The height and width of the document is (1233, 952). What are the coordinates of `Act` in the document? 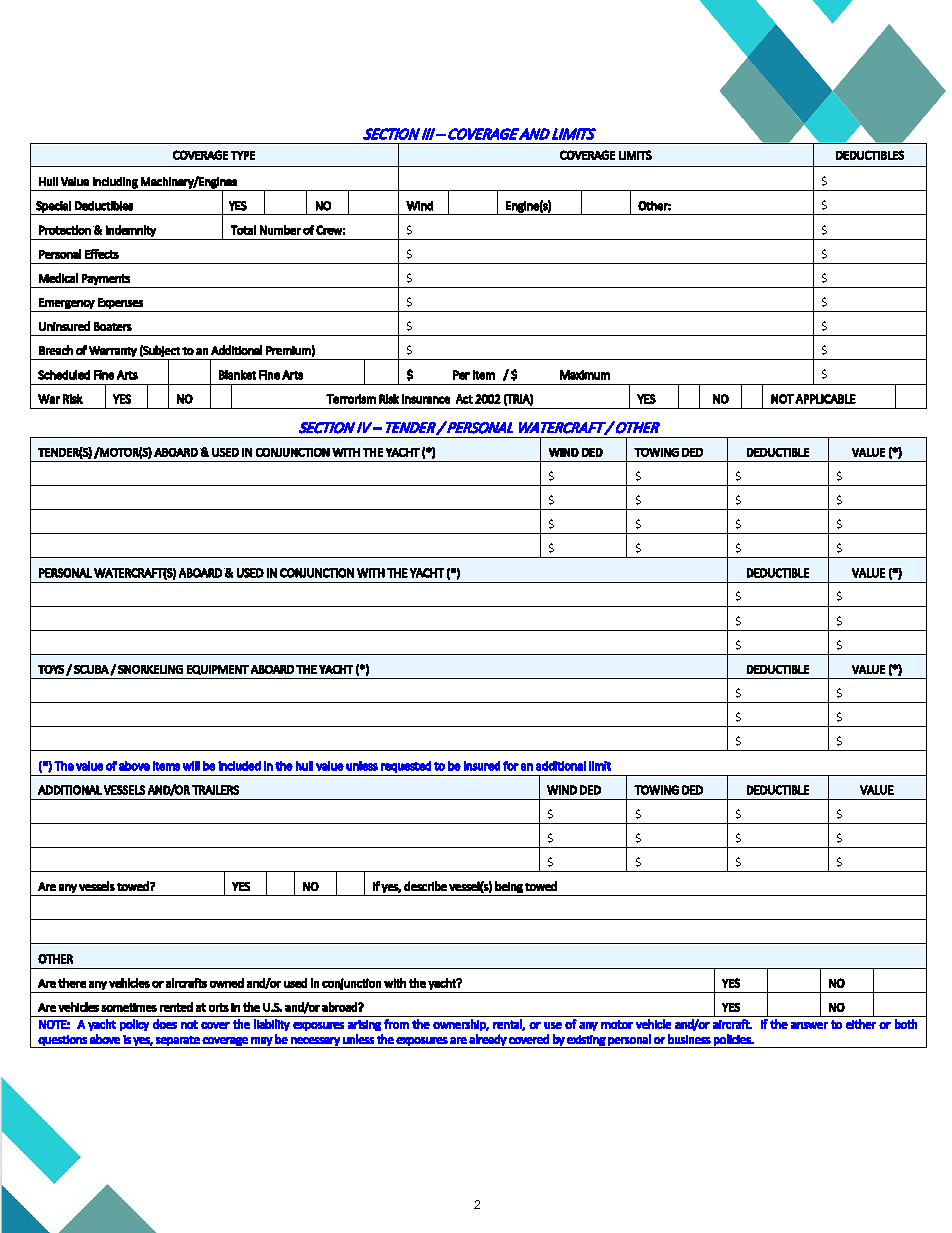 It's located at (464, 399).
